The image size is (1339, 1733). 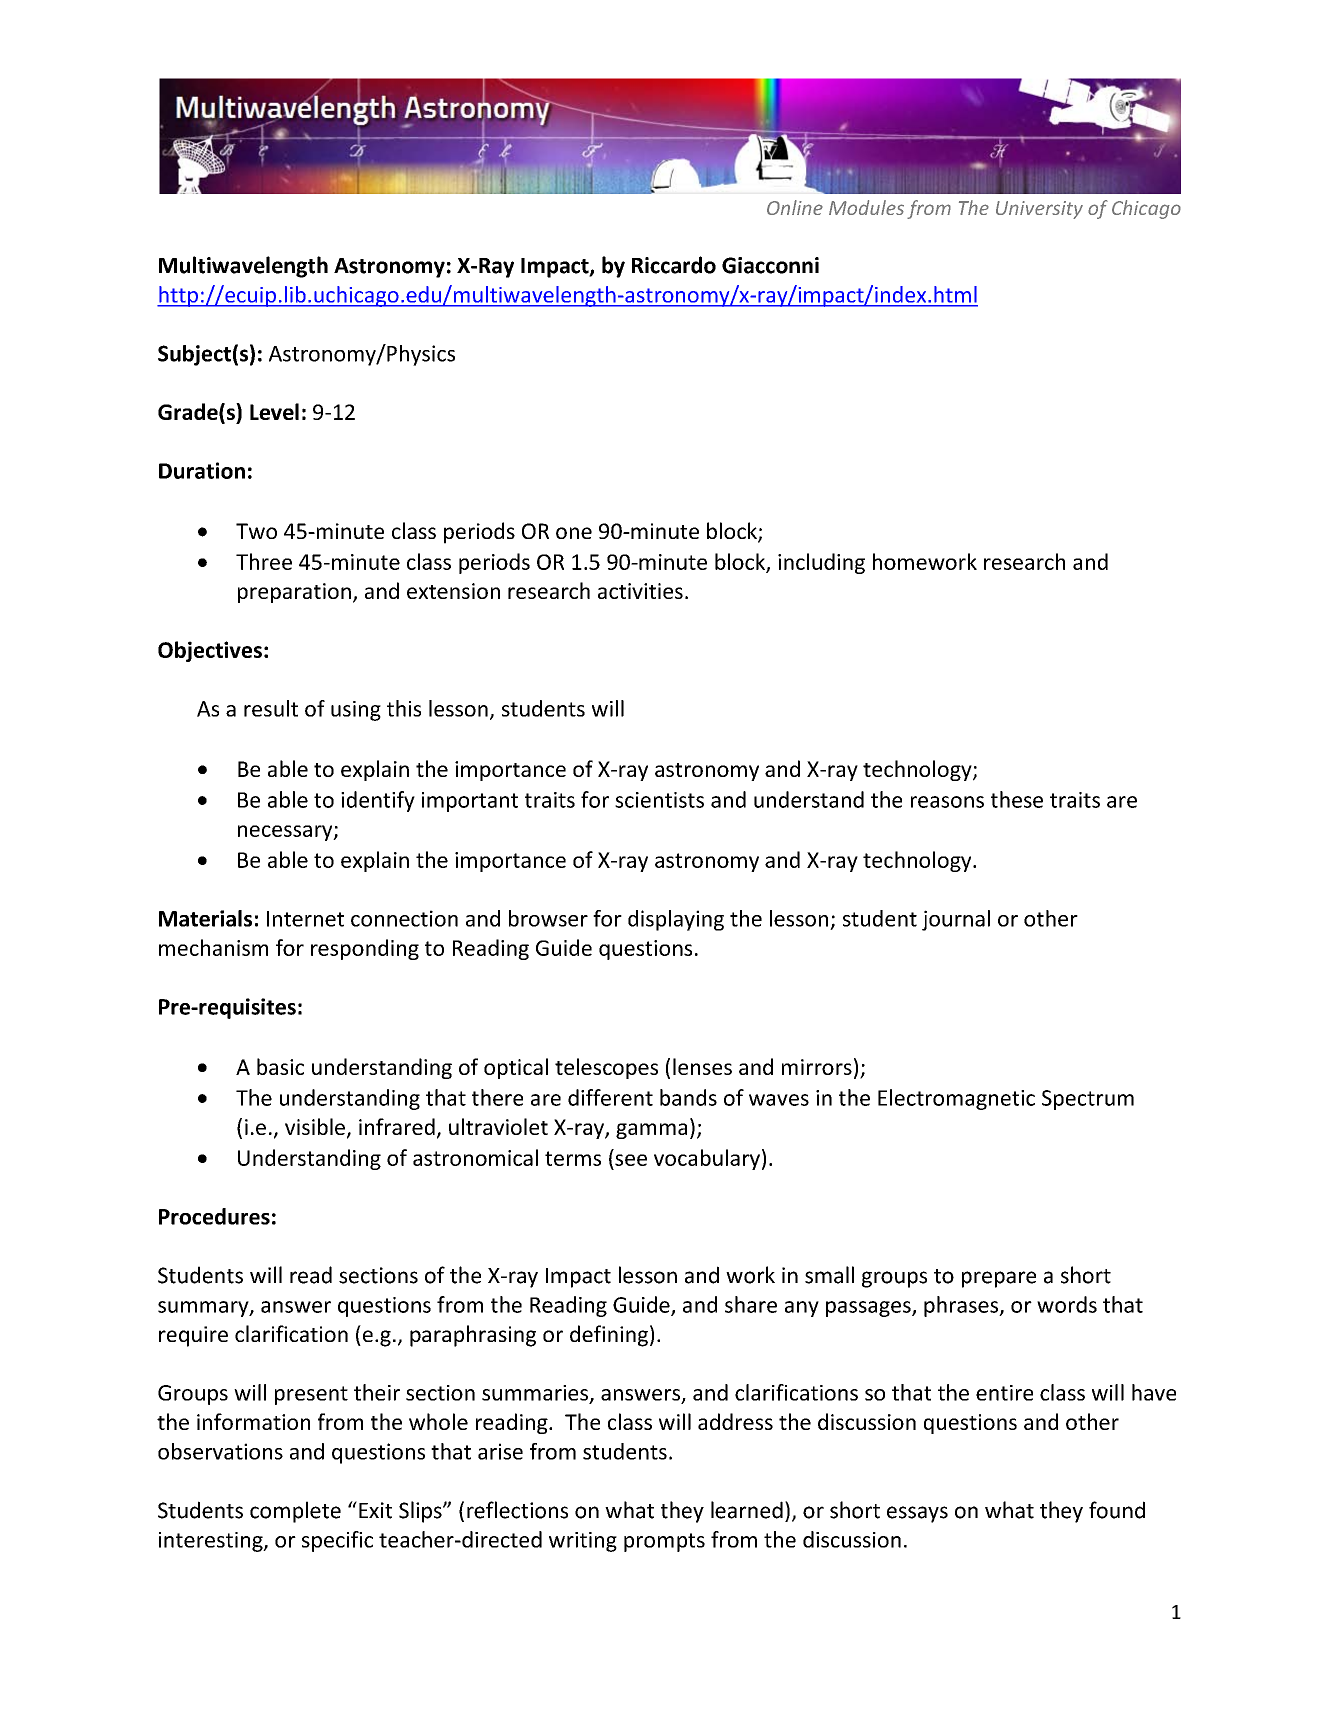 I want to click on Two, so click(x=256, y=531).
